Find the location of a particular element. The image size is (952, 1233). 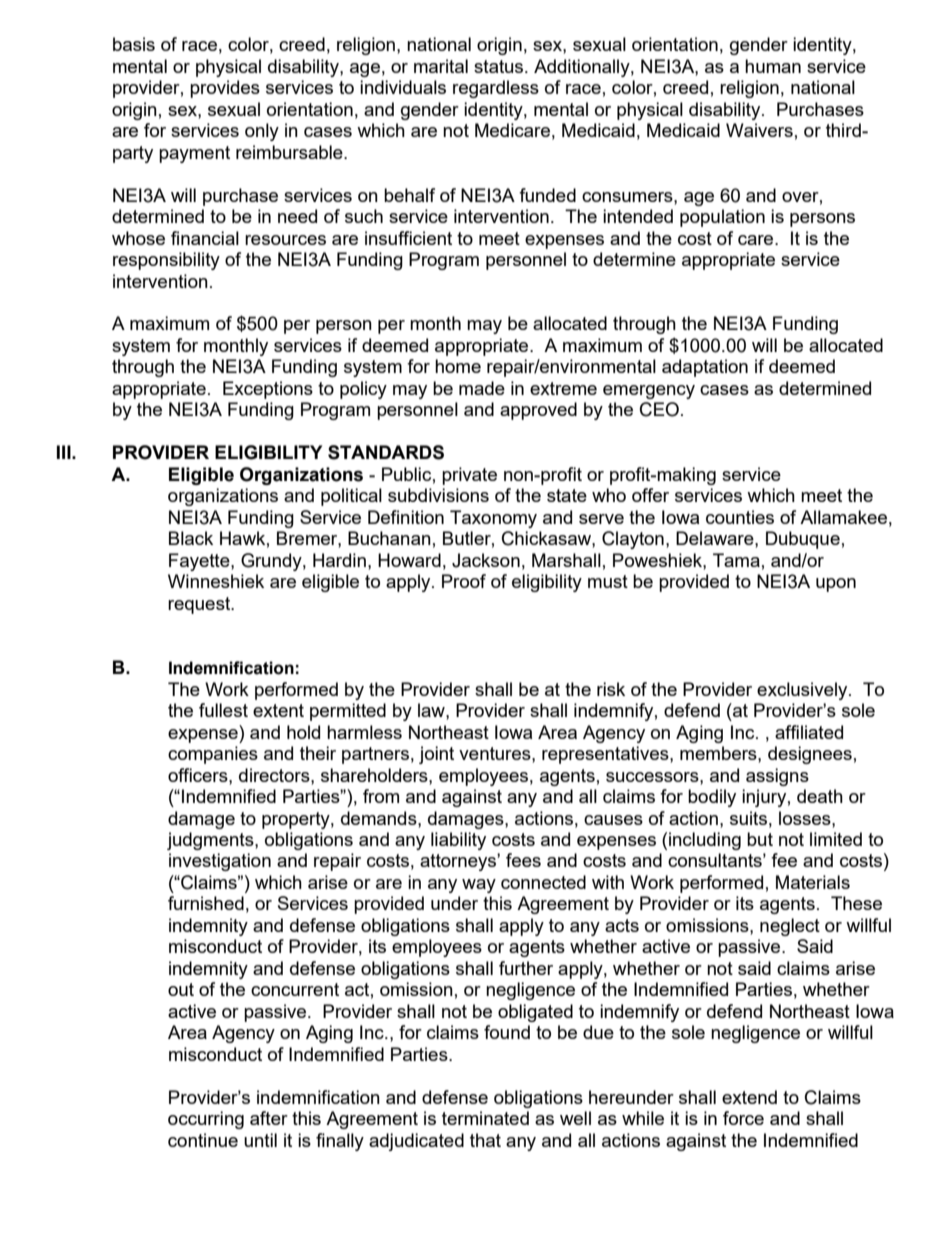

Exceptions is located at coordinates (268, 390).
